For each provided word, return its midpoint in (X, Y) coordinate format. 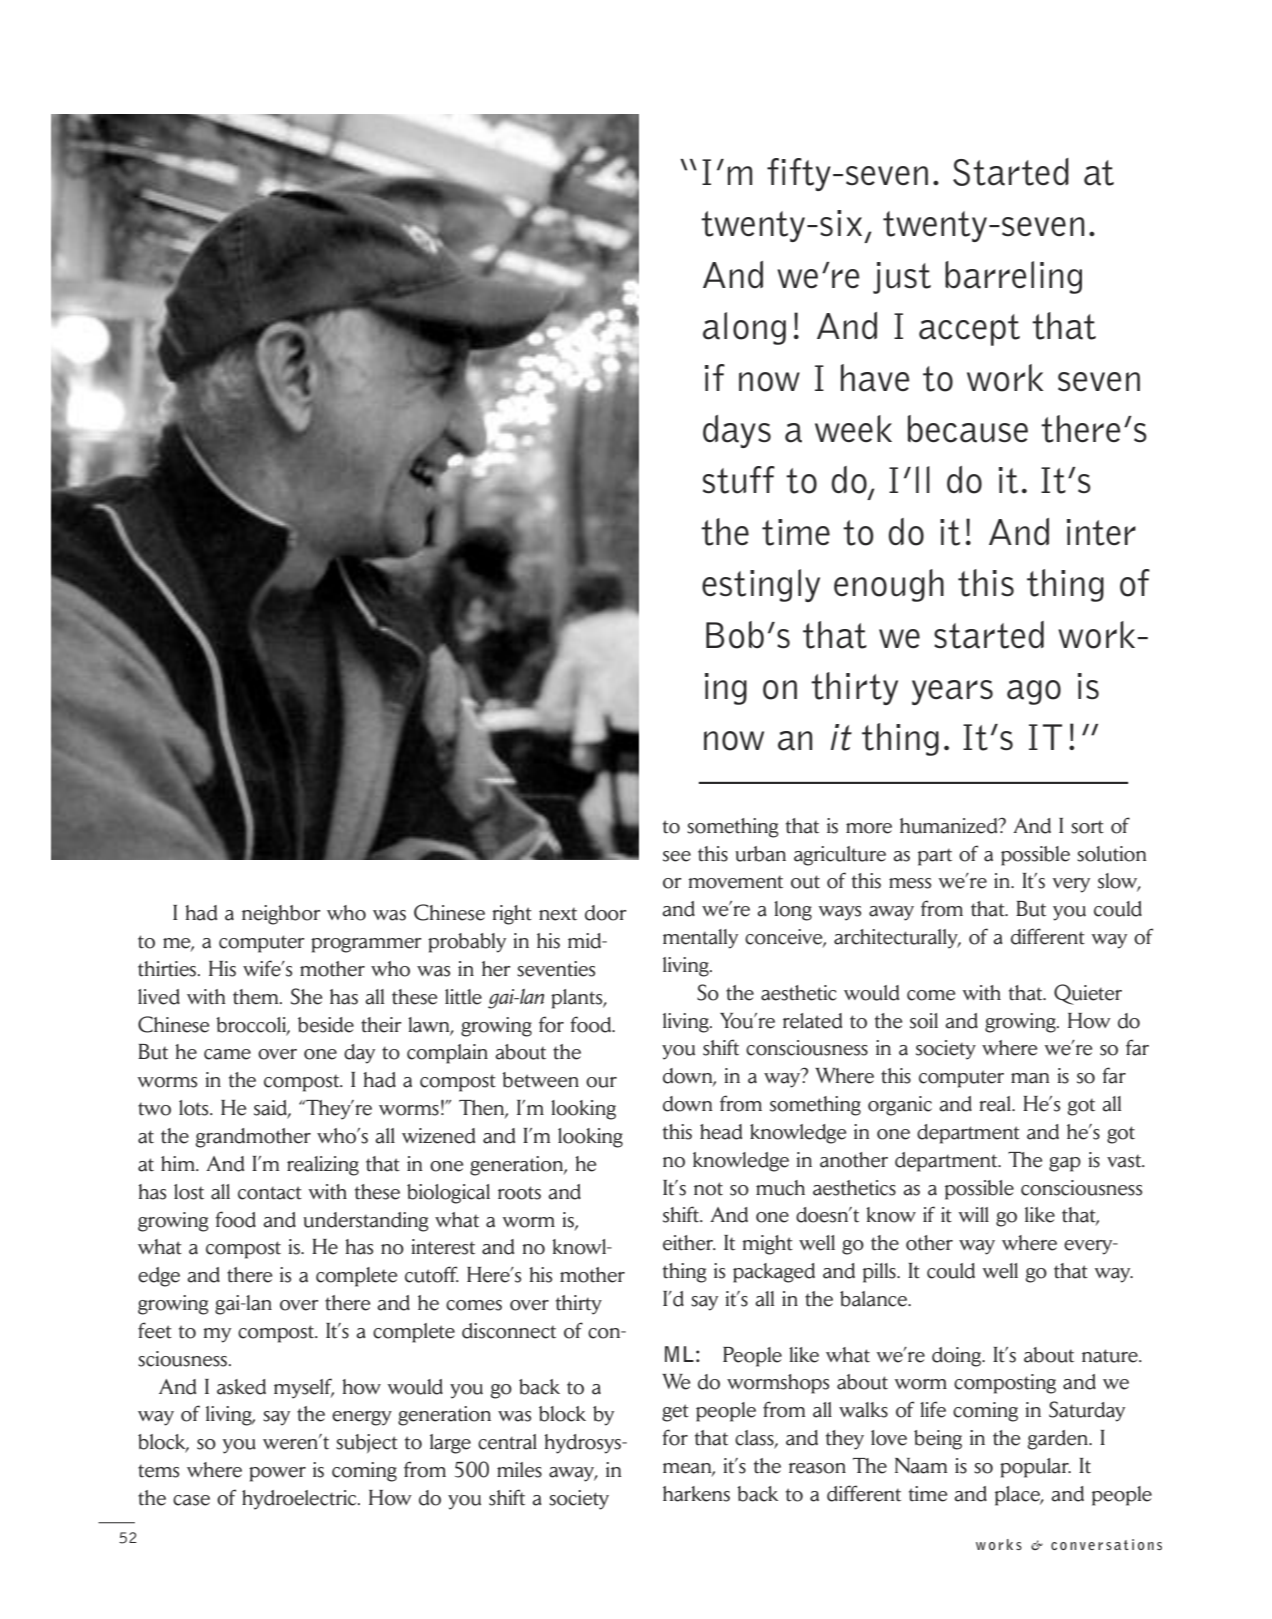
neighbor (281, 915)
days (737, 431)
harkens (696, 1494)
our (601, 1082)
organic (900, 1106)
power (277, 1474)
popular (1035, 1468)
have (875, 378)
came (227, 1054)
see (677, 856)
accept (969, 330)
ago (1034, 692)
